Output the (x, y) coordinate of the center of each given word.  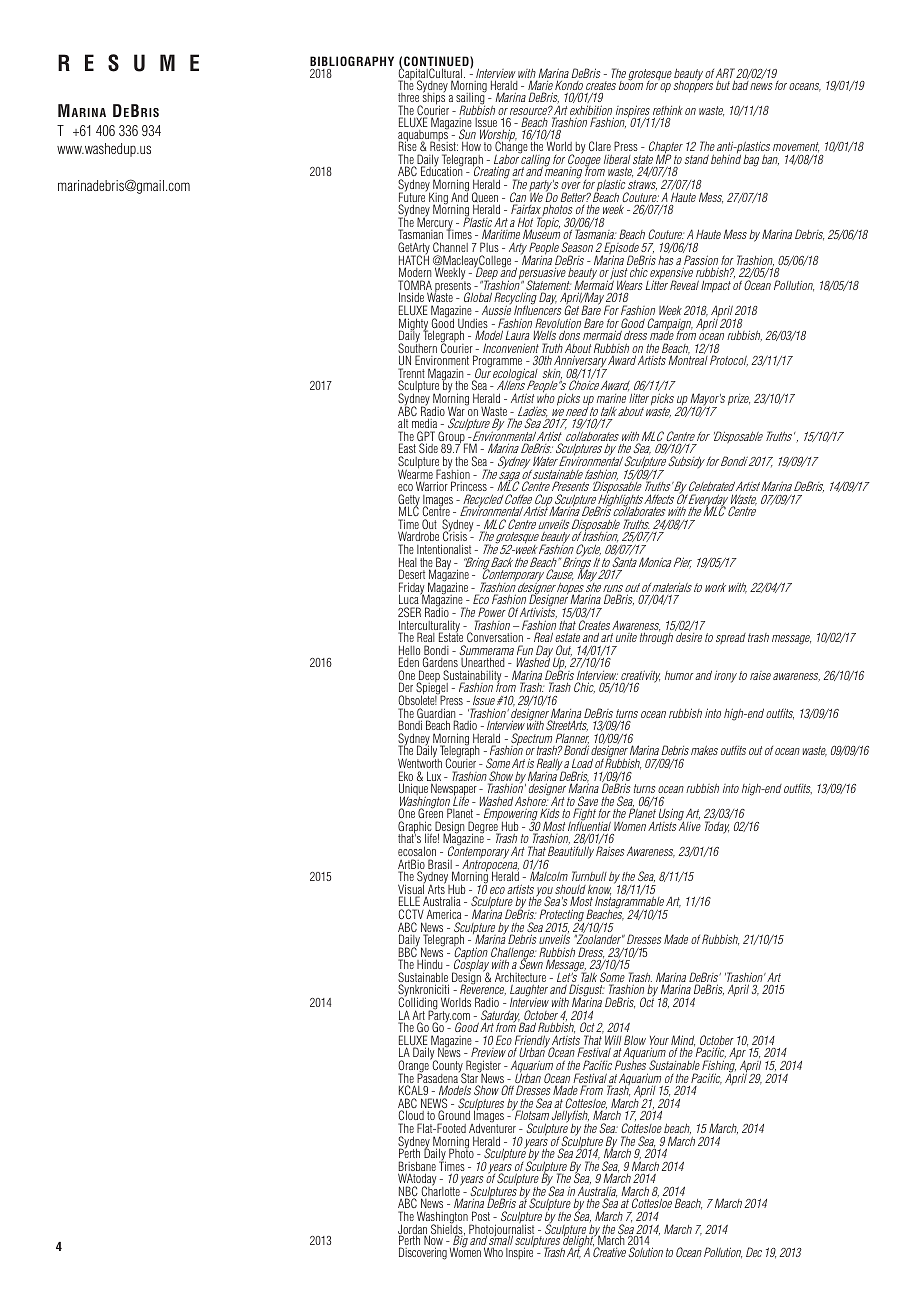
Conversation (495, 637)
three (409, 99)
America (443, 914)
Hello (409, 651)
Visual (411, 890)
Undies (473, 324)
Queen (486, 198)
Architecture (520, 977)
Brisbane (417, 1167)
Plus (489, 247)
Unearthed (483, 662)
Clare (600, 148)
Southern (417, 348)
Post (481, 1216)
